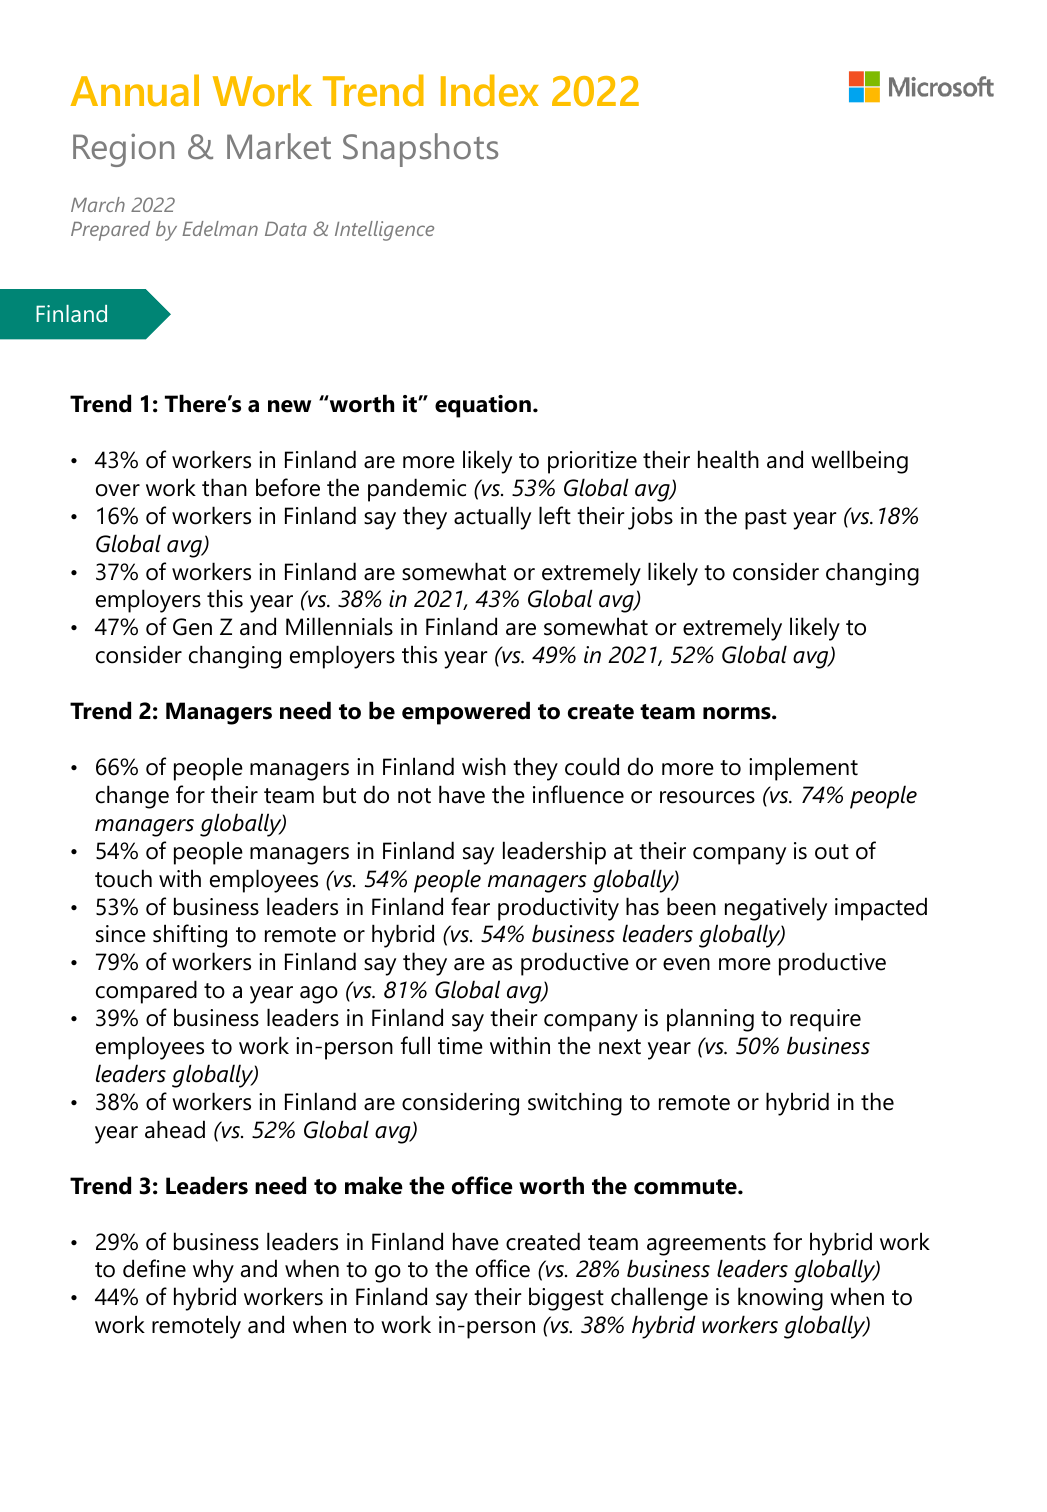  What do you see at coordinates (566, 1299) in the page?
I see `biggest` at bounding box center [566, 1299].
